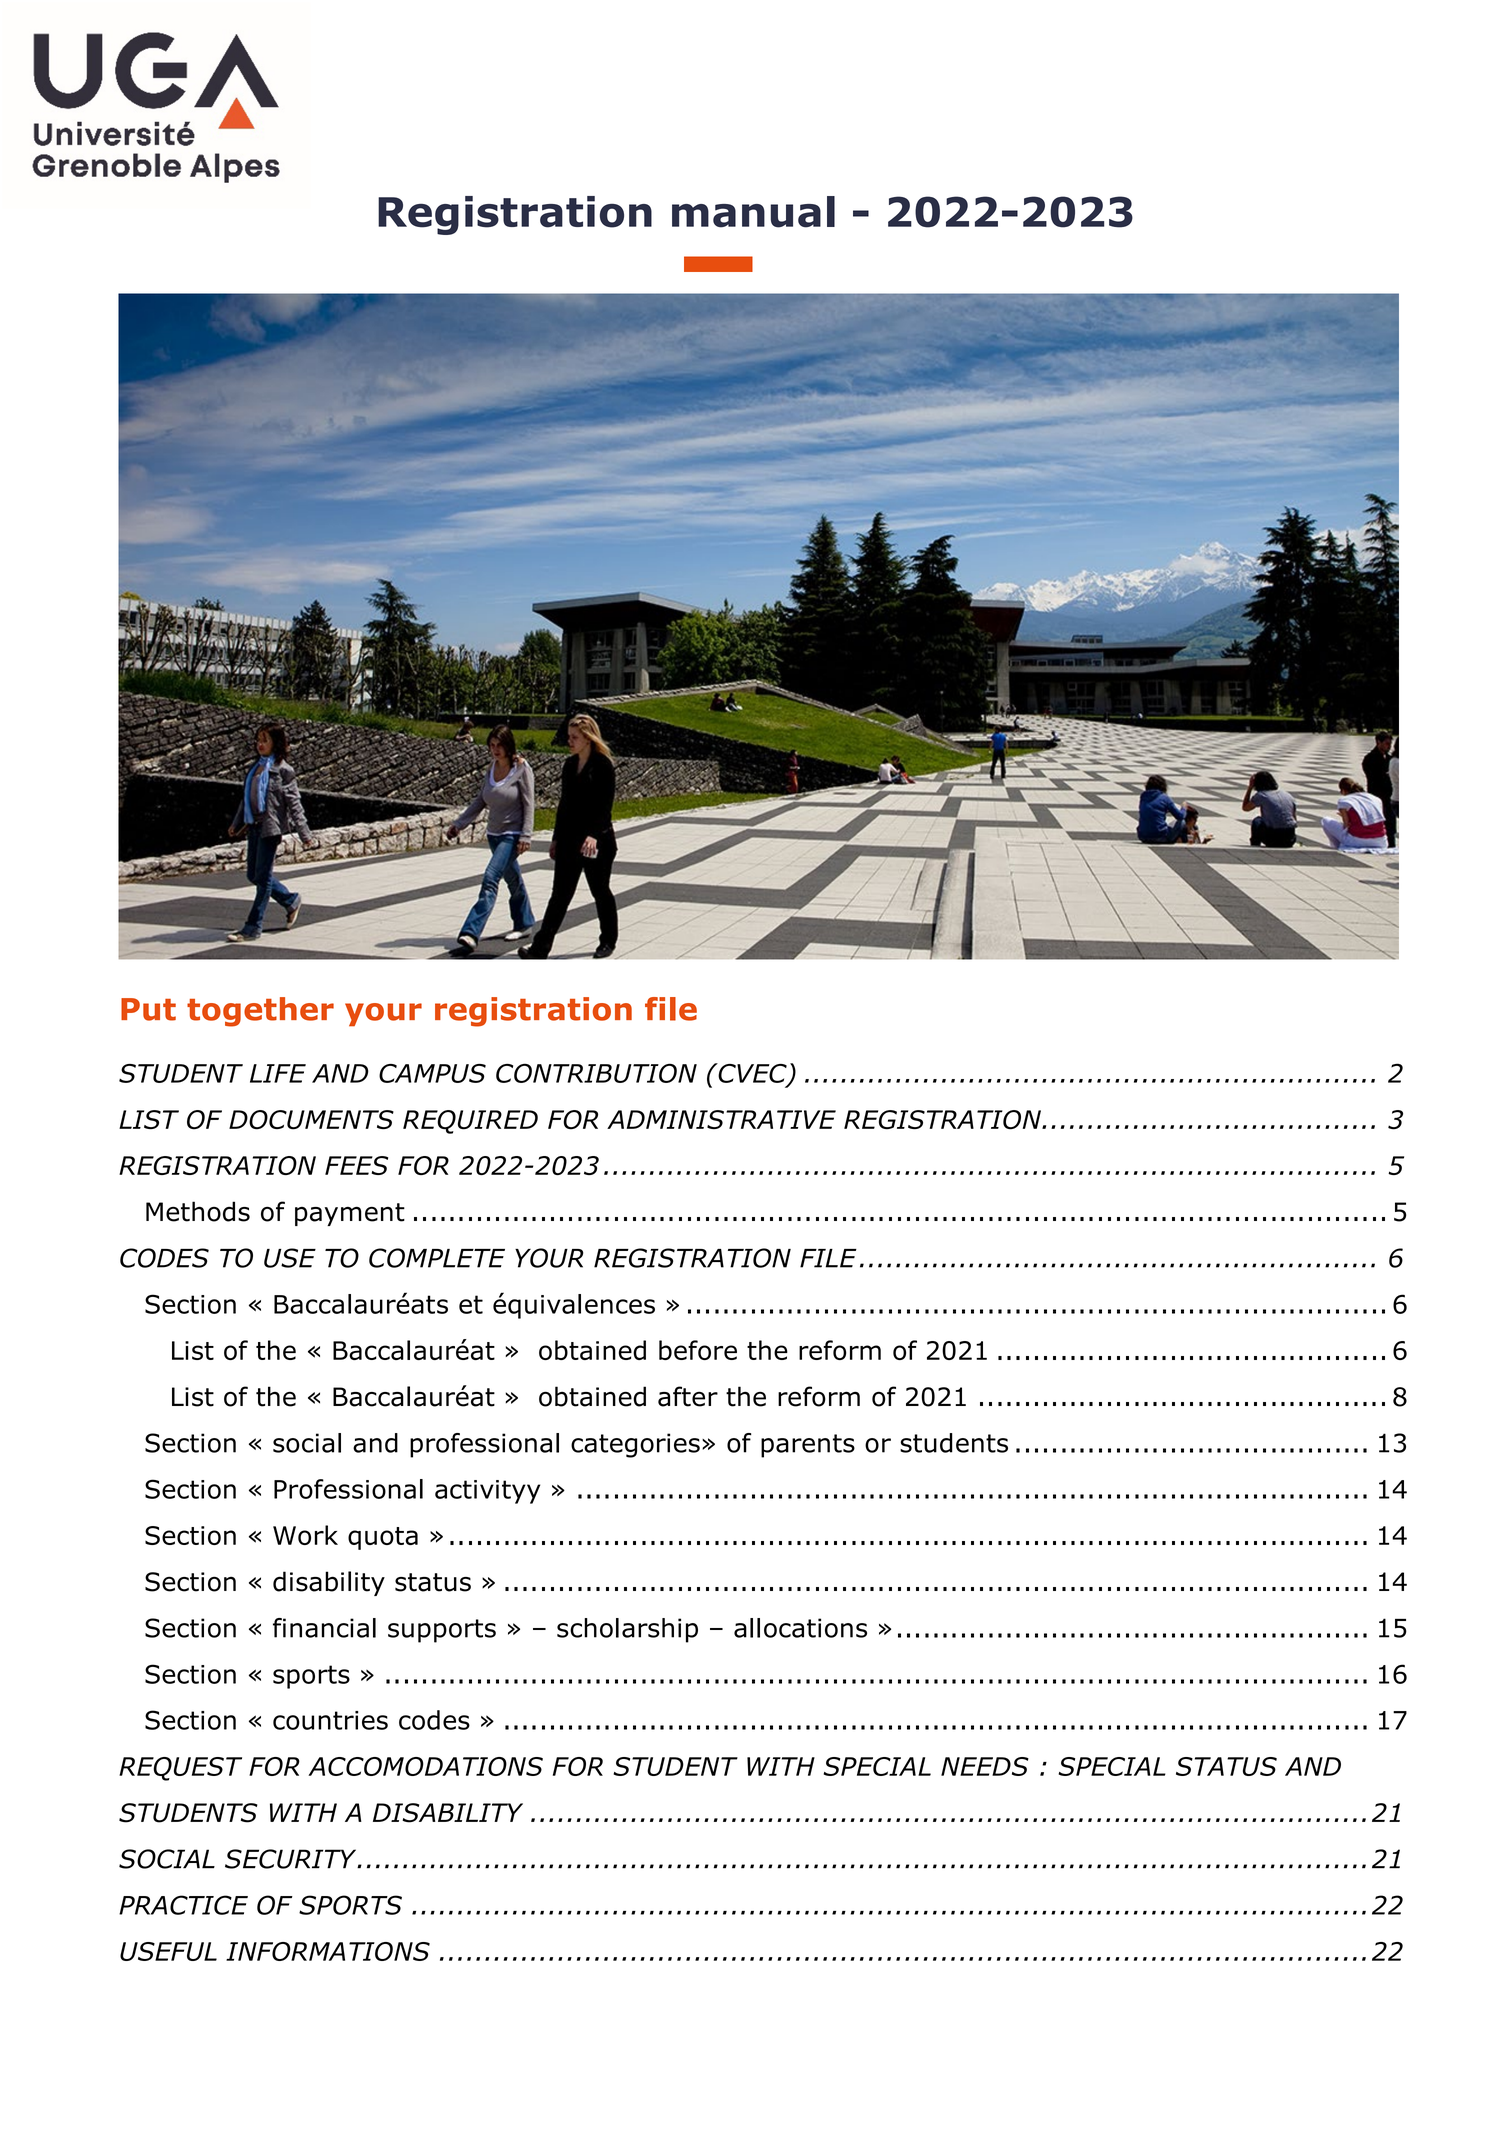  Describe the element at coordinates (753, 212) in the screenshot. I see `manual` at that location.
